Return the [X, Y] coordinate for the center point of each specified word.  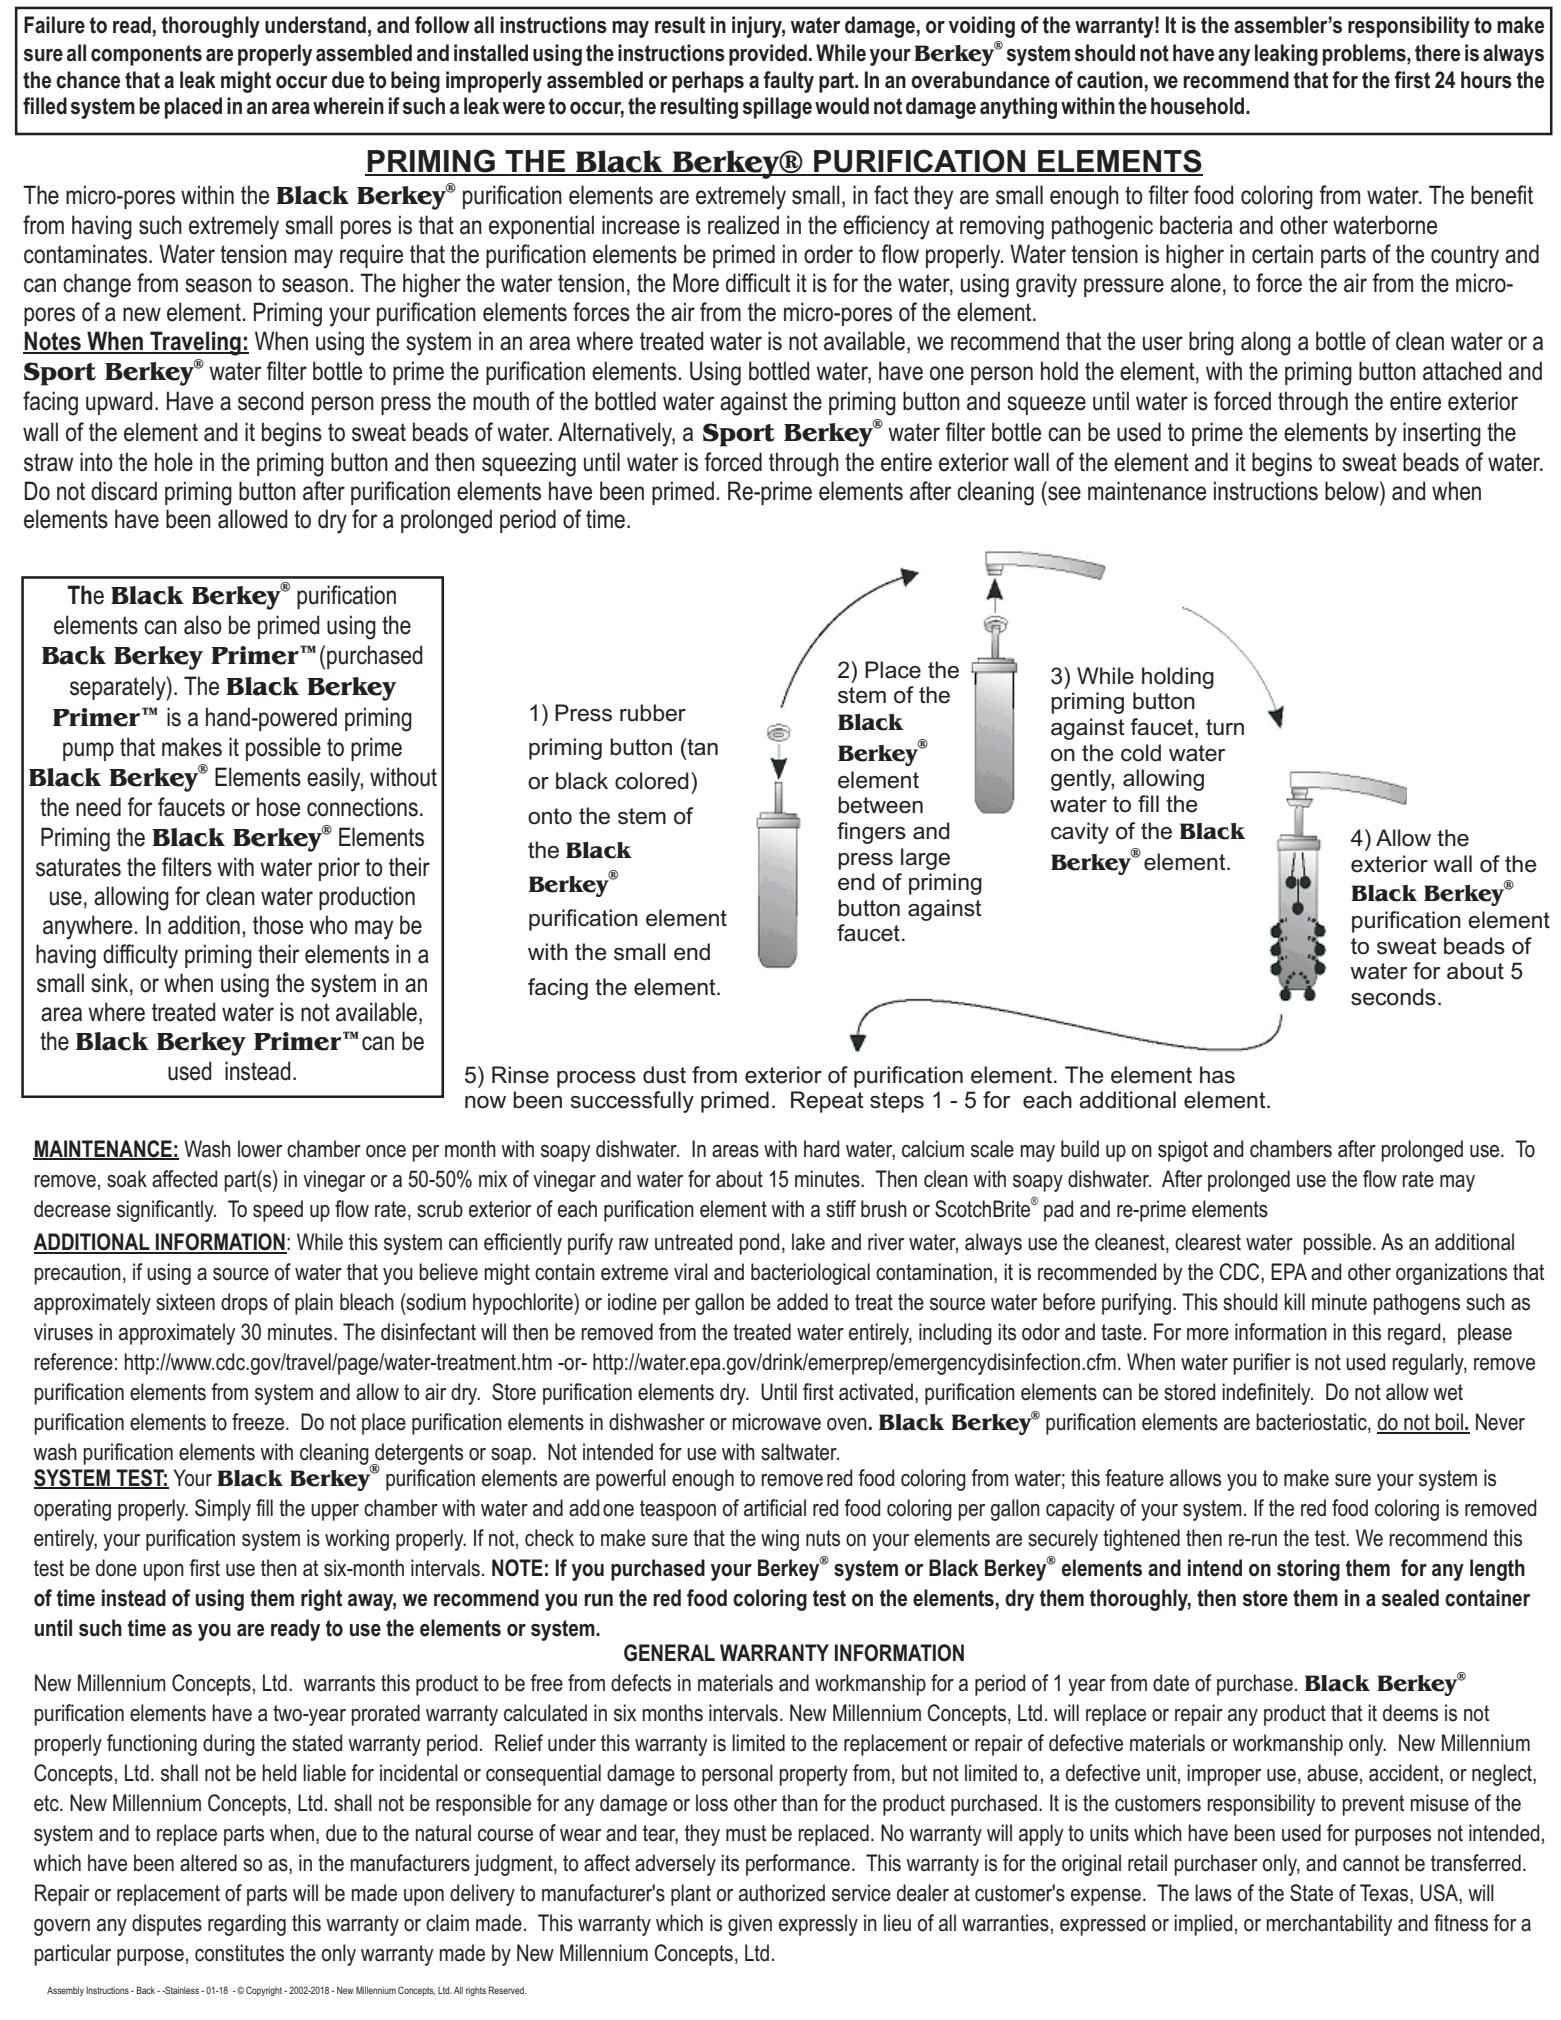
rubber [653, 713]
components [146, 55]
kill [1295, 1301]
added [802, 1302]
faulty [788, 82]
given [750, 1925]
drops [244, 1304]
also [203, 625]
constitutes [239, 1953]
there [1437, 53]
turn [1225, 727]
